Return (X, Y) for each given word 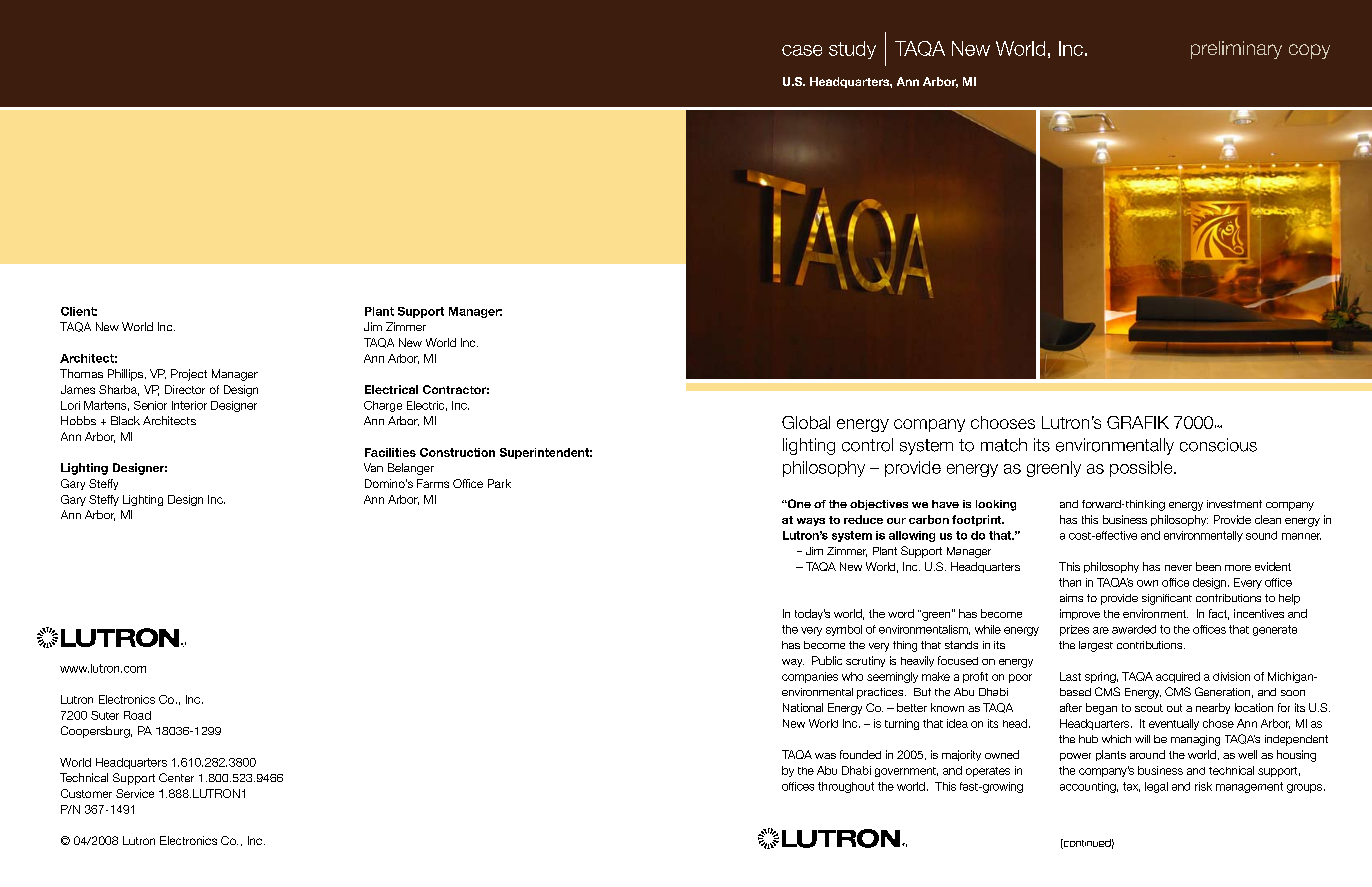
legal (1156, 787)
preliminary (1236, 50)
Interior (189, 405)
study (852, 50)
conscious (1218, 445)
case (802, 50)
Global (806, 422)
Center (176, 777)
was (825, 756)
